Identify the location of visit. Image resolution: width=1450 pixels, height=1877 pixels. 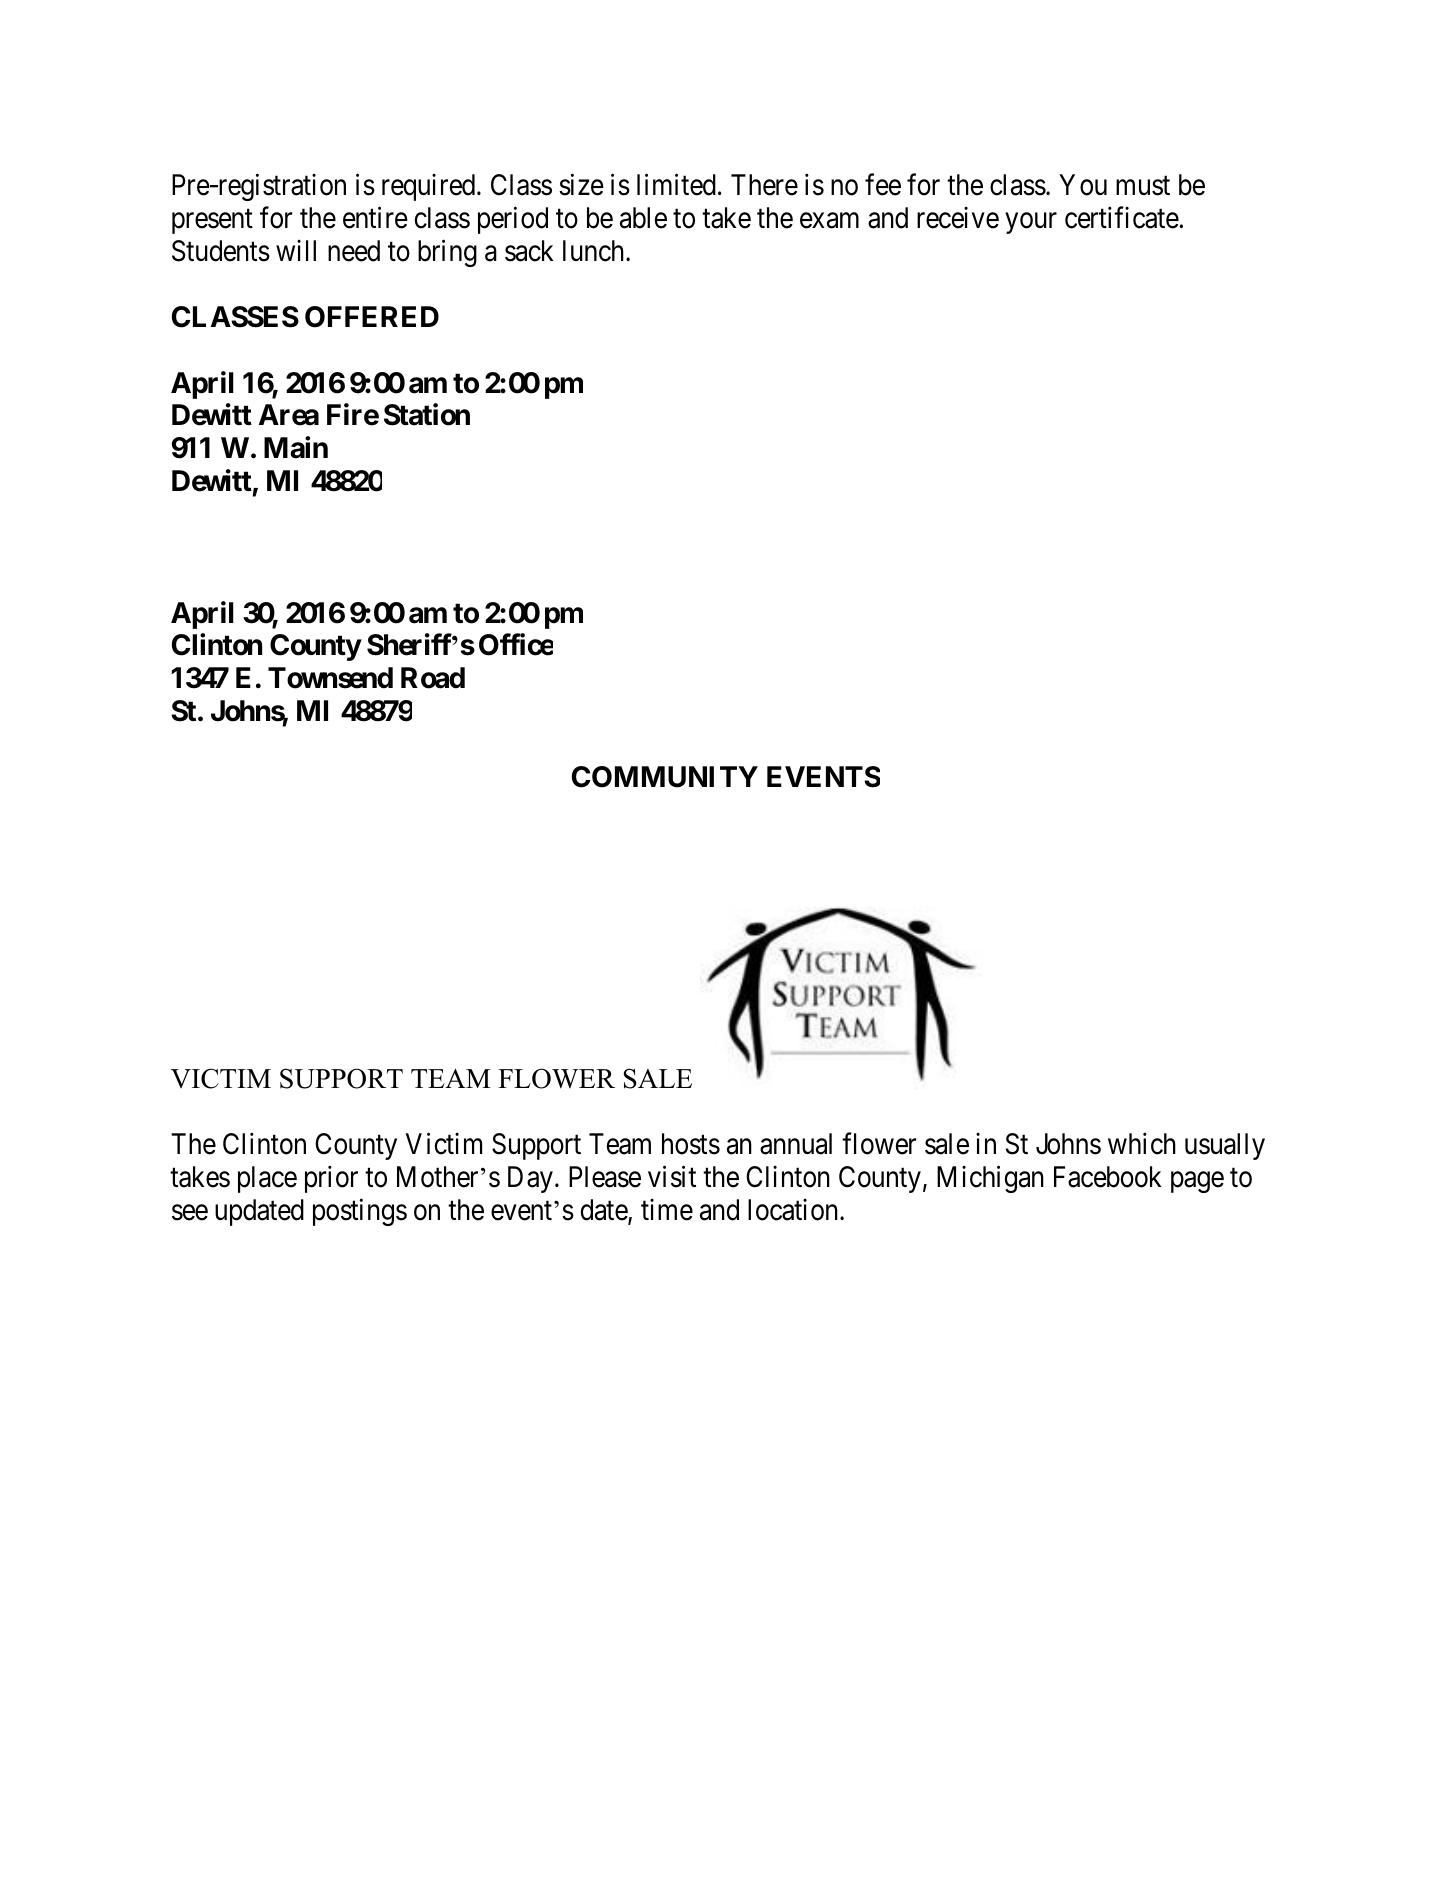
(672, 1177).
